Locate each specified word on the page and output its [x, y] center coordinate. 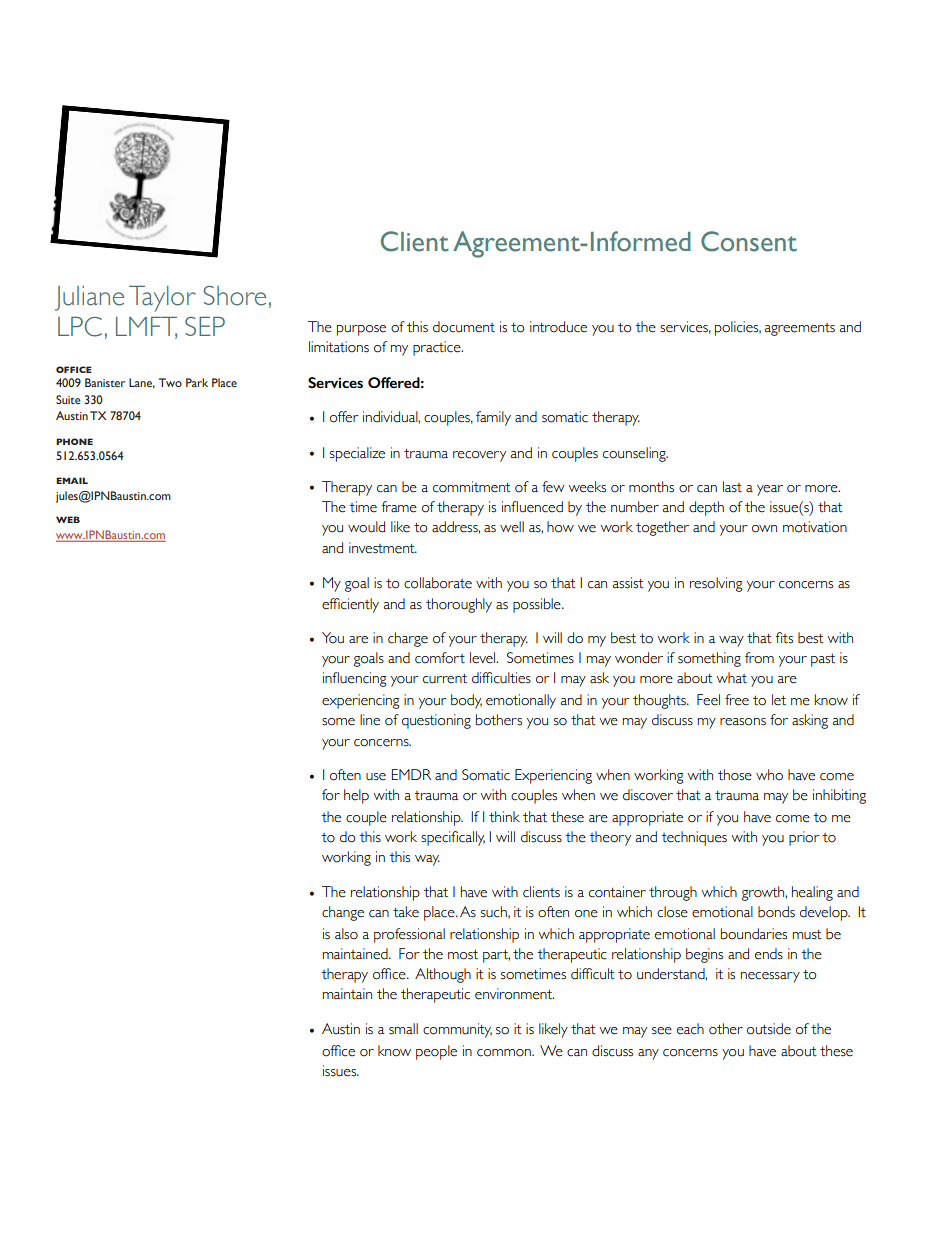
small [403, 1029]
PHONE [74, 441]
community [457, 1030]
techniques [694, 838]
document [464, 327]
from [759, 658]
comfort [440, 658]
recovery [479, 456]
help [356, 796]
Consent [749, 241]
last [732, 487]
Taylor [162, 299]
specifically [453, 838]
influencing [355, 679]
